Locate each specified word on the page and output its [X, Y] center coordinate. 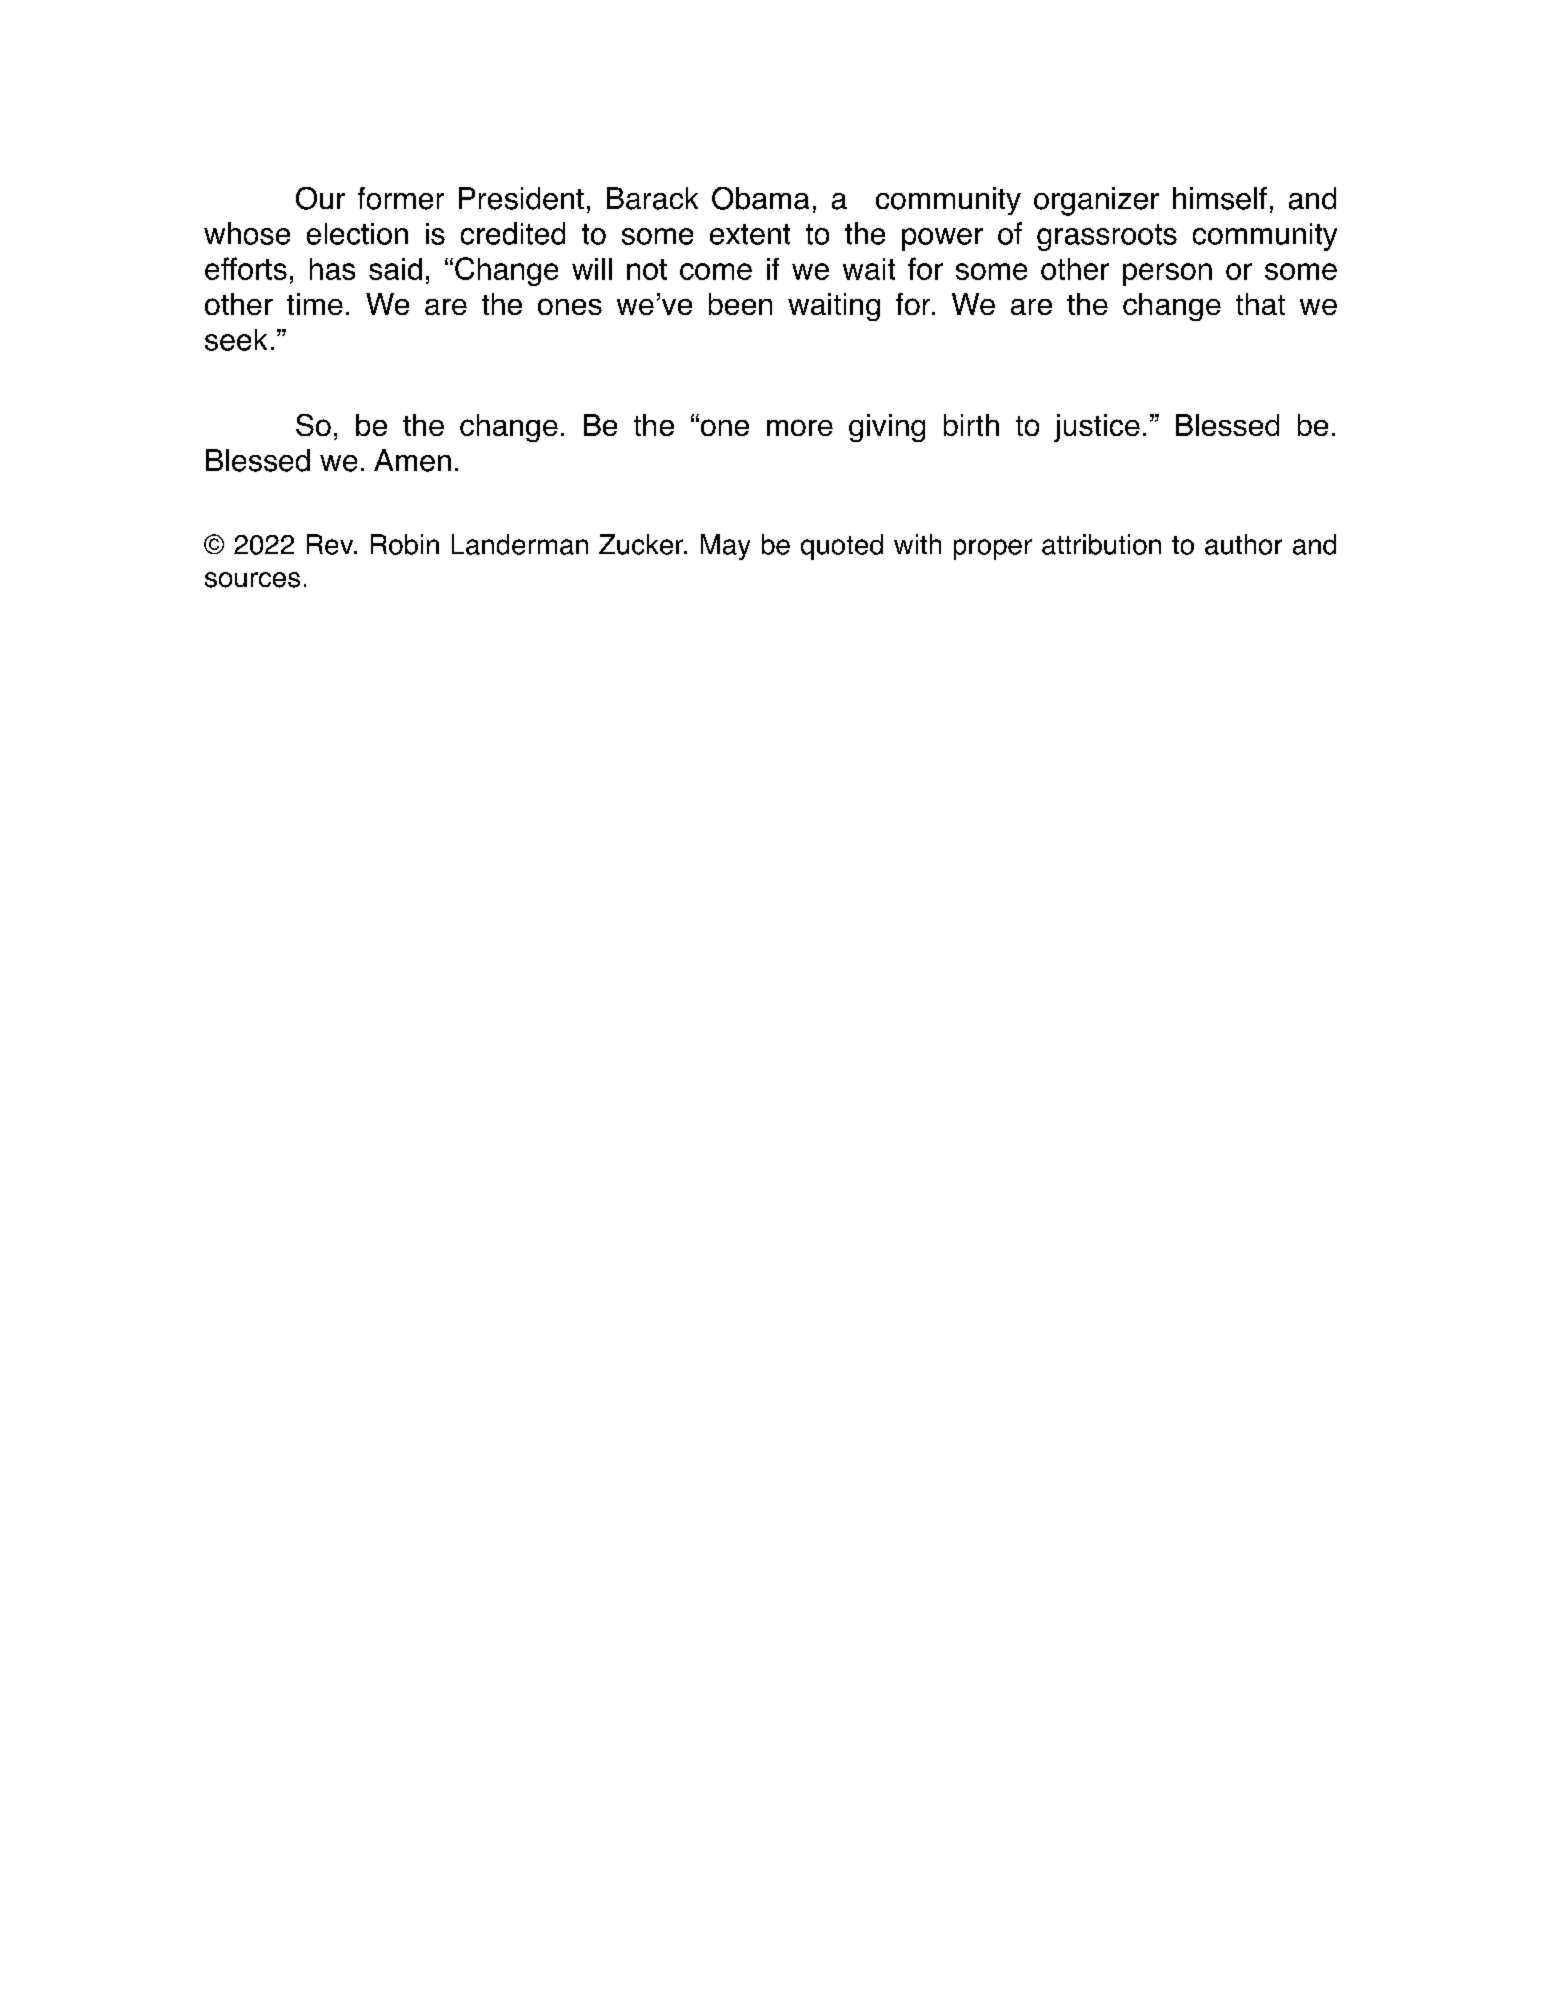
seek [236, 340]
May [725, 547]
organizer [1096, 201]
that [1260, 304]
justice [1097, 428]
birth [971, 425]
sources [252, 580]
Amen [412, 460]
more [800, 427]
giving [887, 428]
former [401, 198]
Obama [760, 198]
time [315, 304]
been [740, 304]
